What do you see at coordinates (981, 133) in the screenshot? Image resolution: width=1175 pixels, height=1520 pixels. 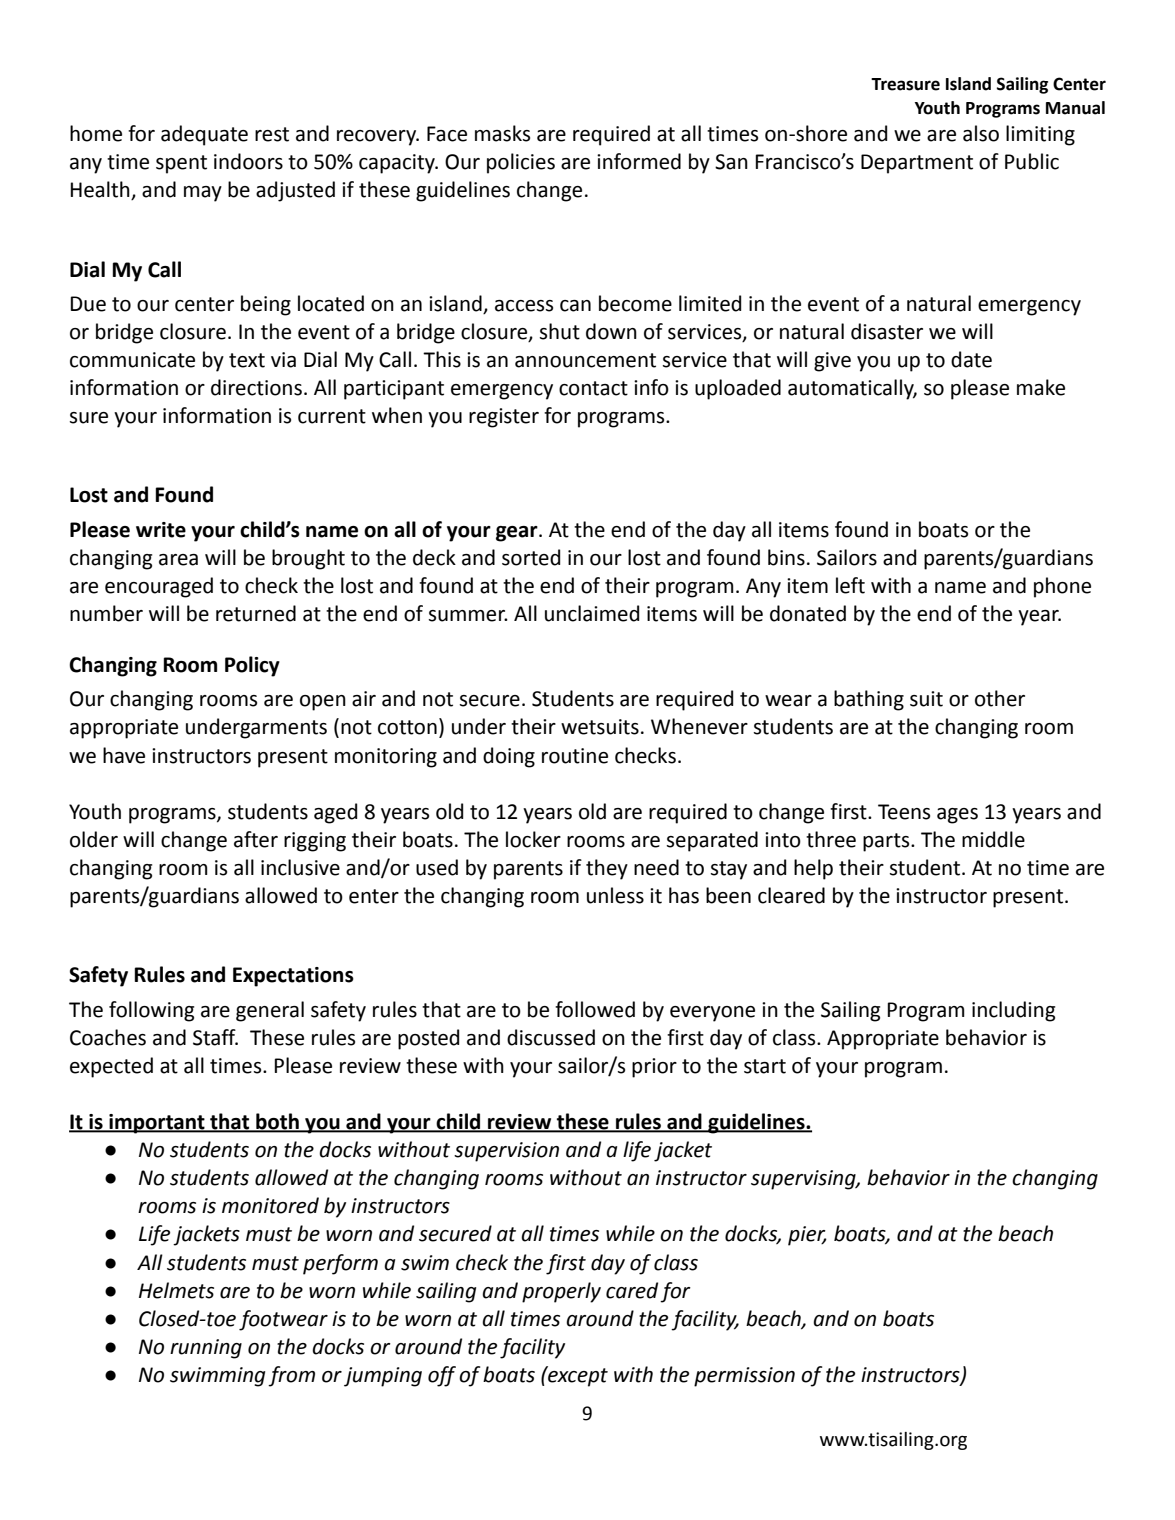 I see `also` at bounding box center [981, 133].
